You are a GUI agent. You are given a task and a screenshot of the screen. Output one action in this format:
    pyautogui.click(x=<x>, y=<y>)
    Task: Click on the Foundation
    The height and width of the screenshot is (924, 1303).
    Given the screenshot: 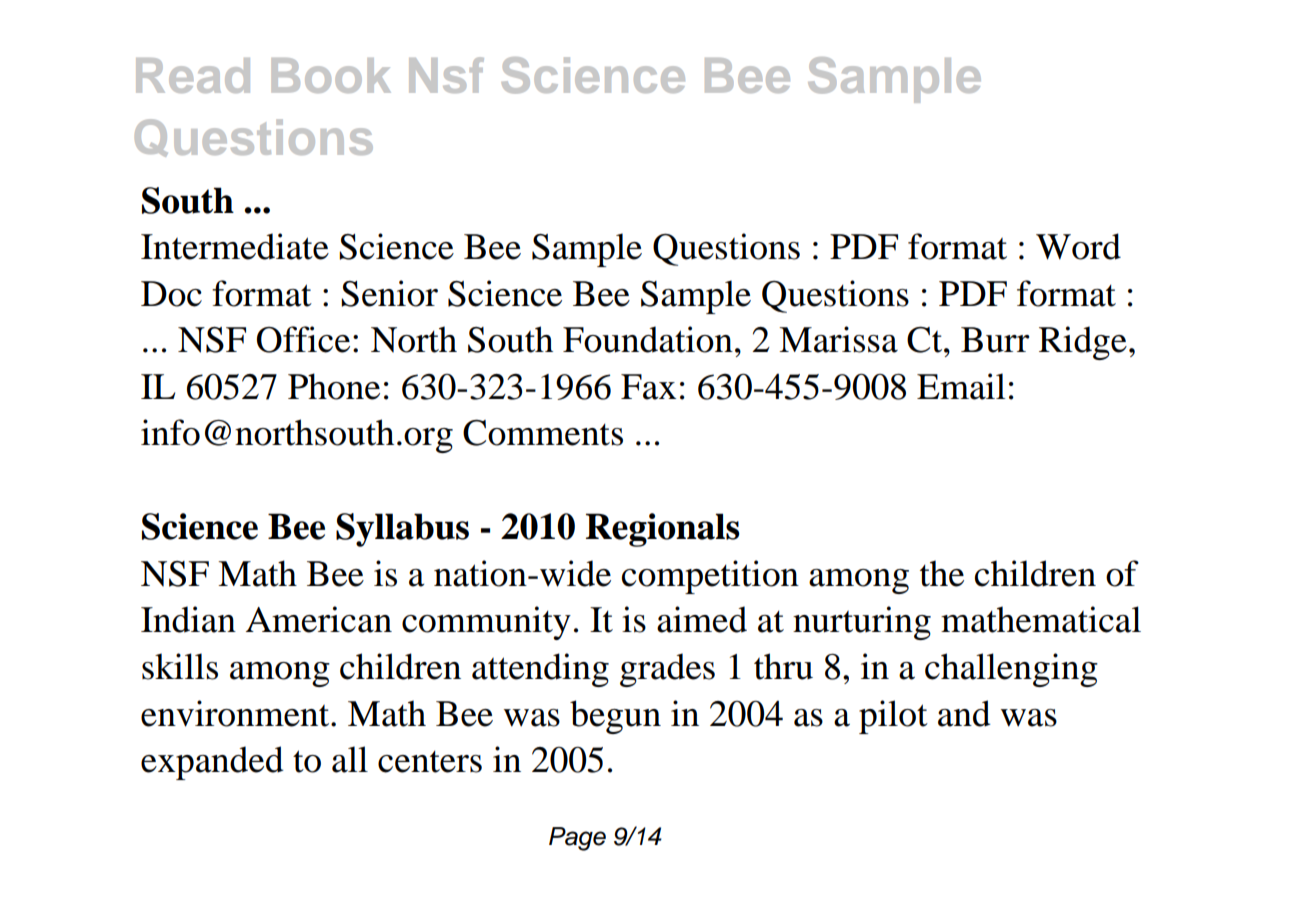 What is the action you would take?
    pyautogui.click(x=648, y=339)
